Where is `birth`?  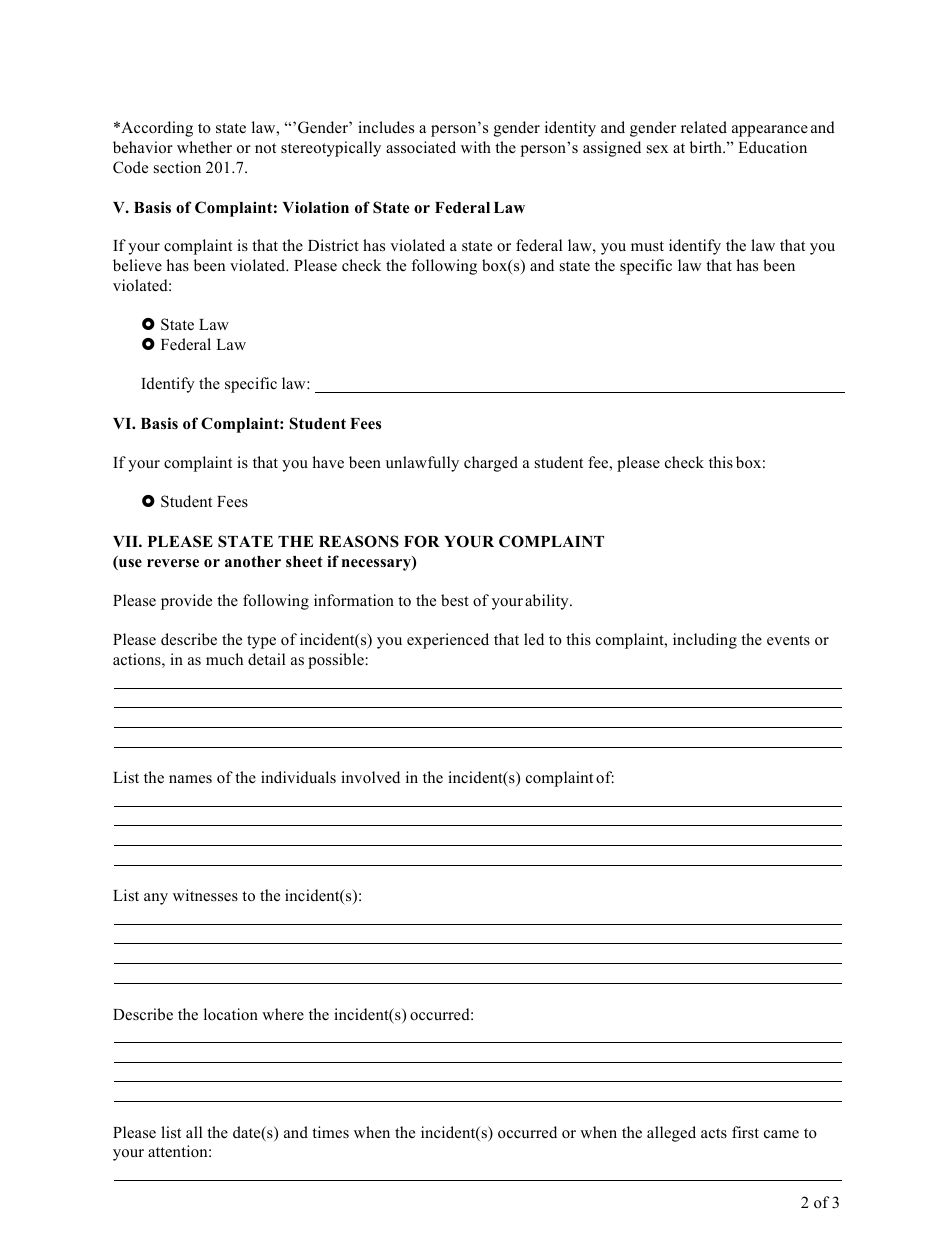
birth is located at coordinates (707, 147).
